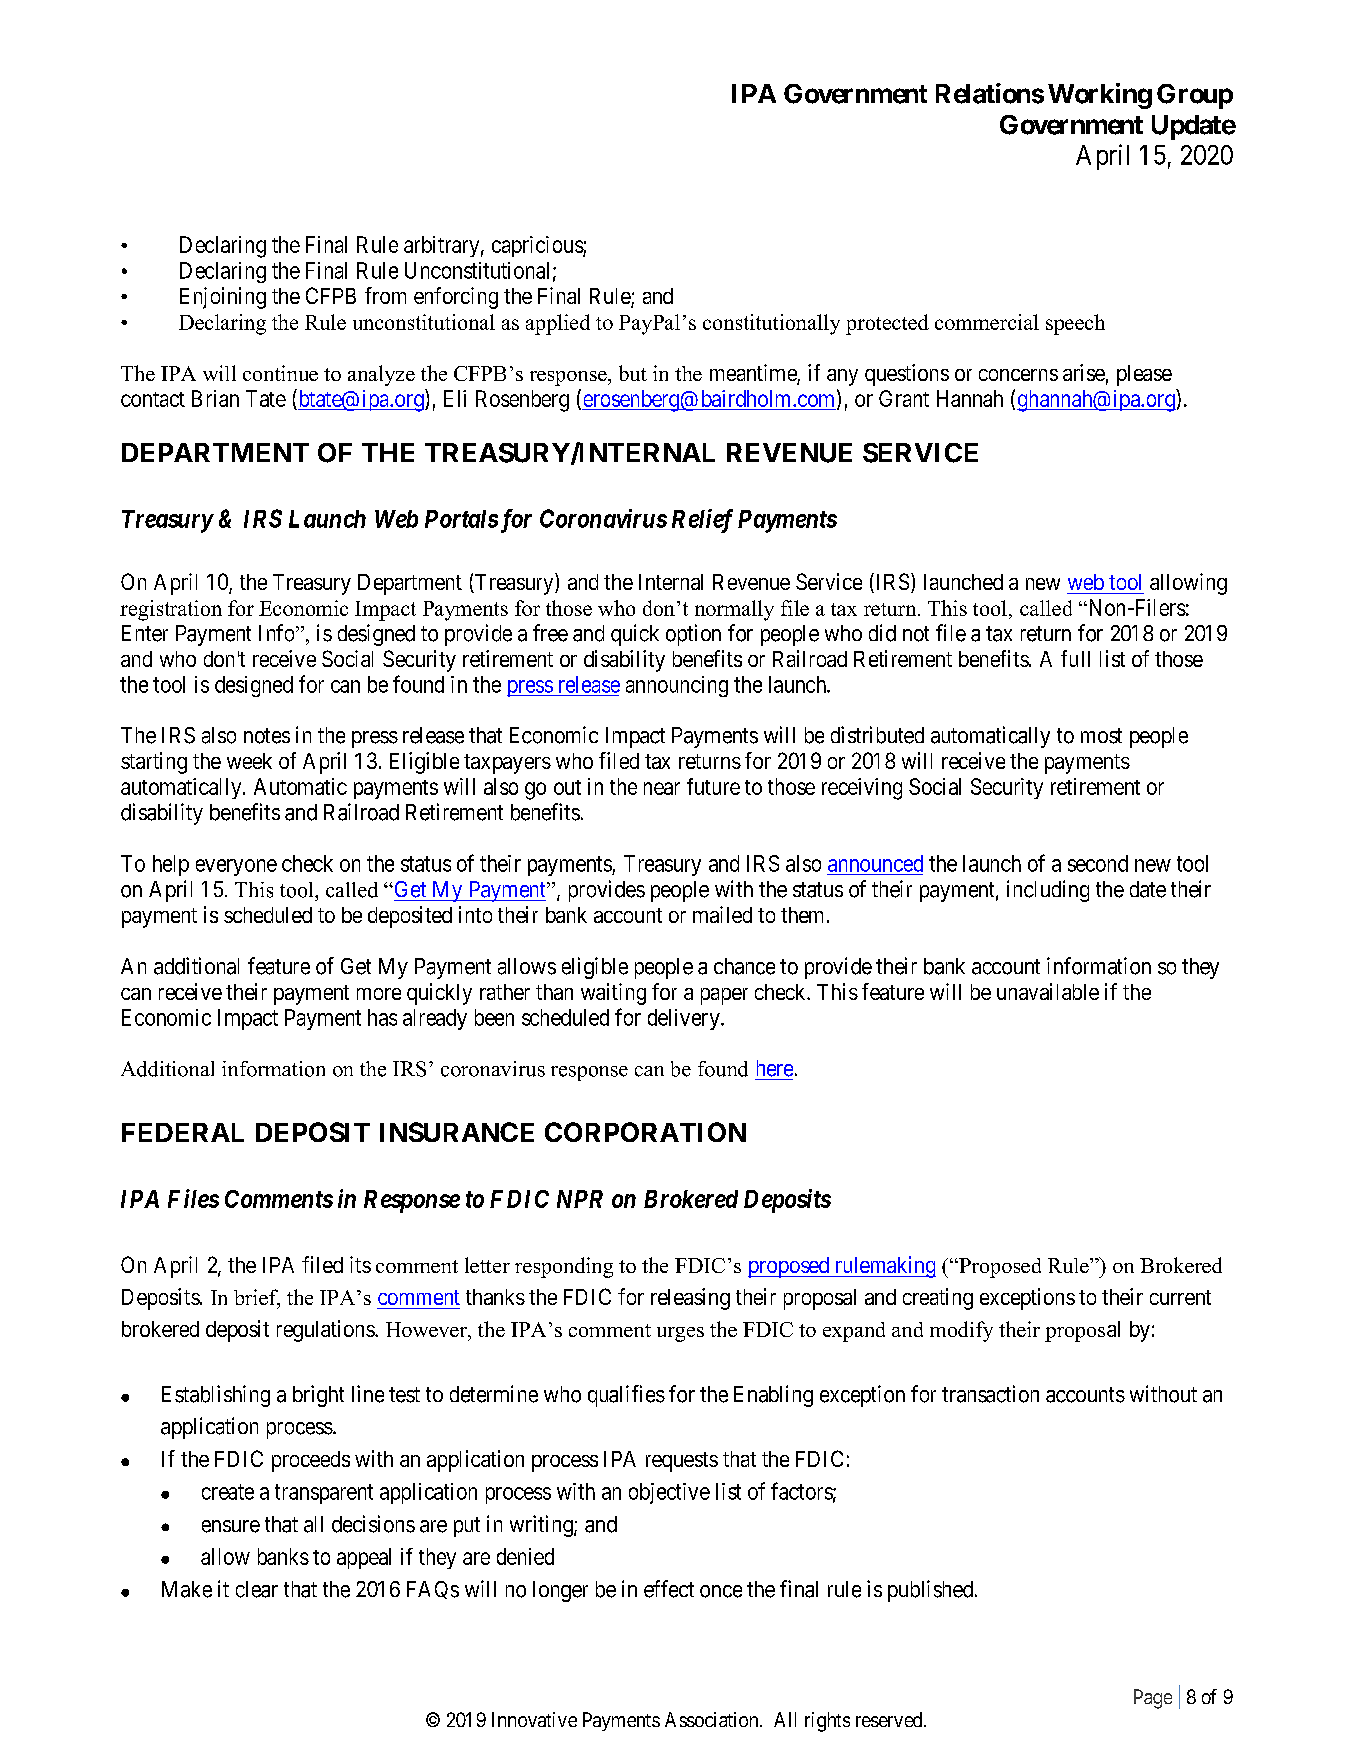  Describe the element at coordinates (1195, 96) in the page. I see `Group` at that location.
